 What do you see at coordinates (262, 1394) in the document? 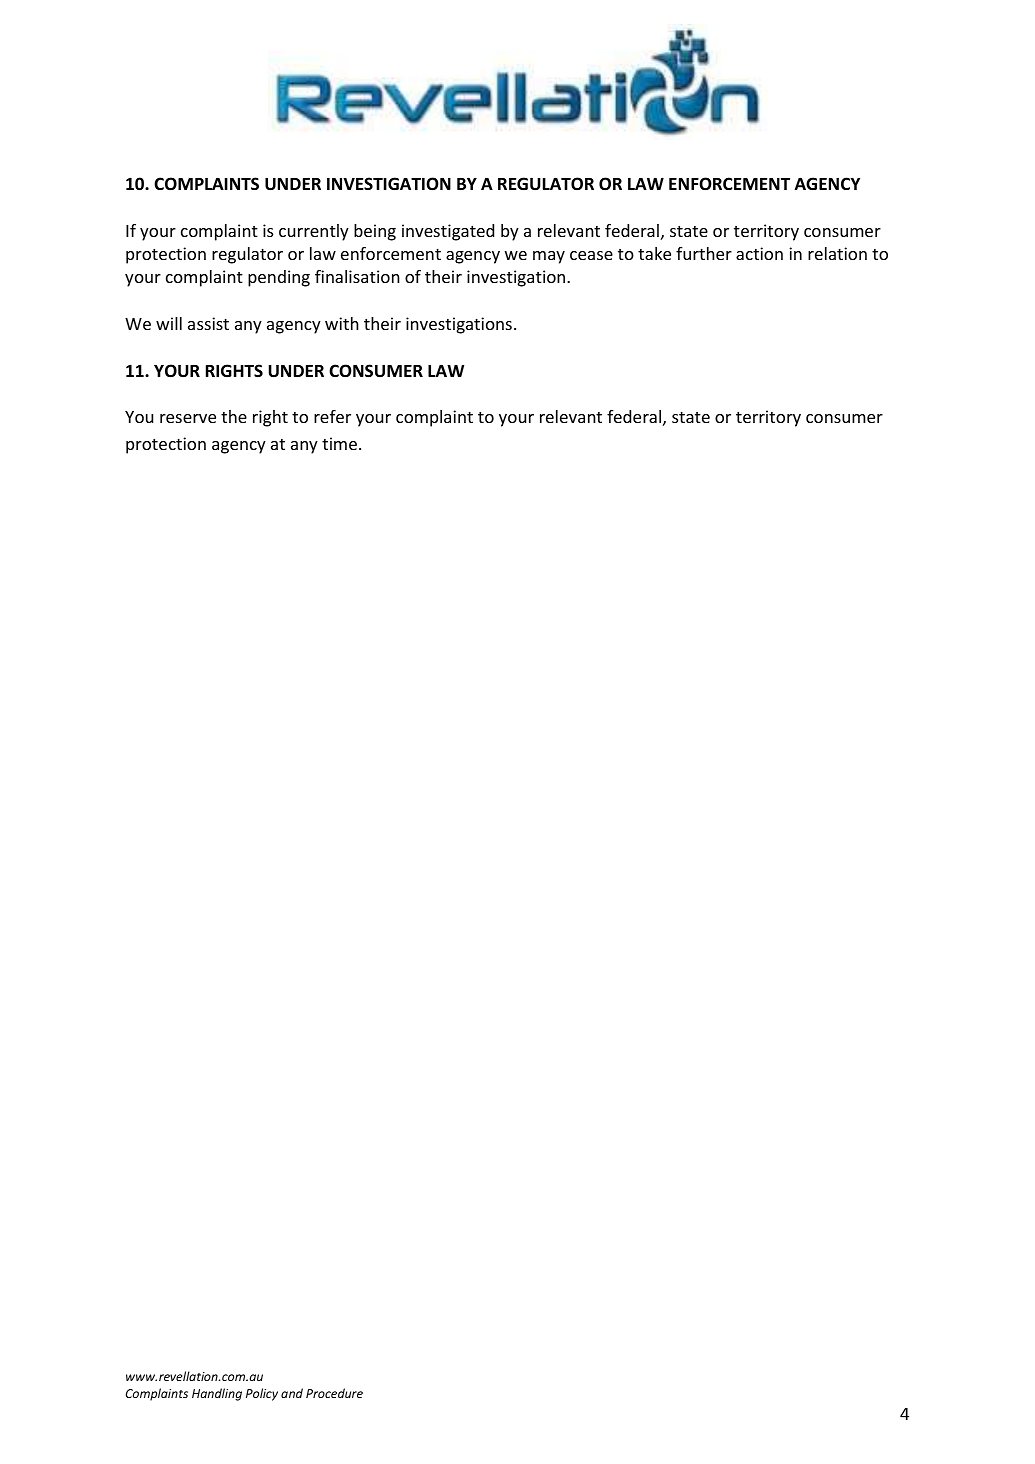
I see `Policy` at bounding box center [262, 1394].
